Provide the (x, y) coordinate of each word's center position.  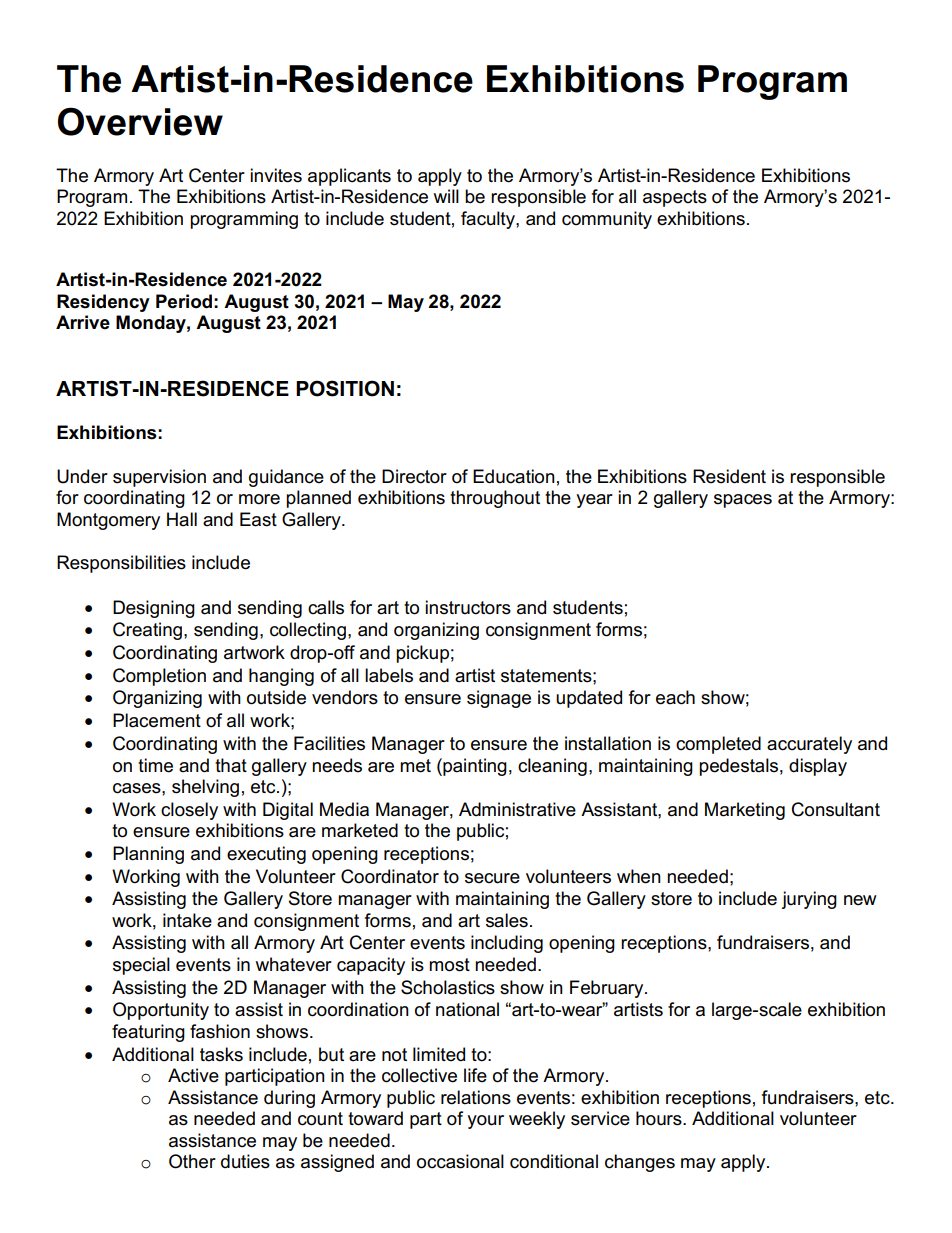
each (675, 697)
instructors (468, 607)
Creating (147, 631)
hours (660, 1118)
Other (192, 1161)
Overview (140, 121)
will (446, 196)
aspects (675, 198)
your (485, 1122)
